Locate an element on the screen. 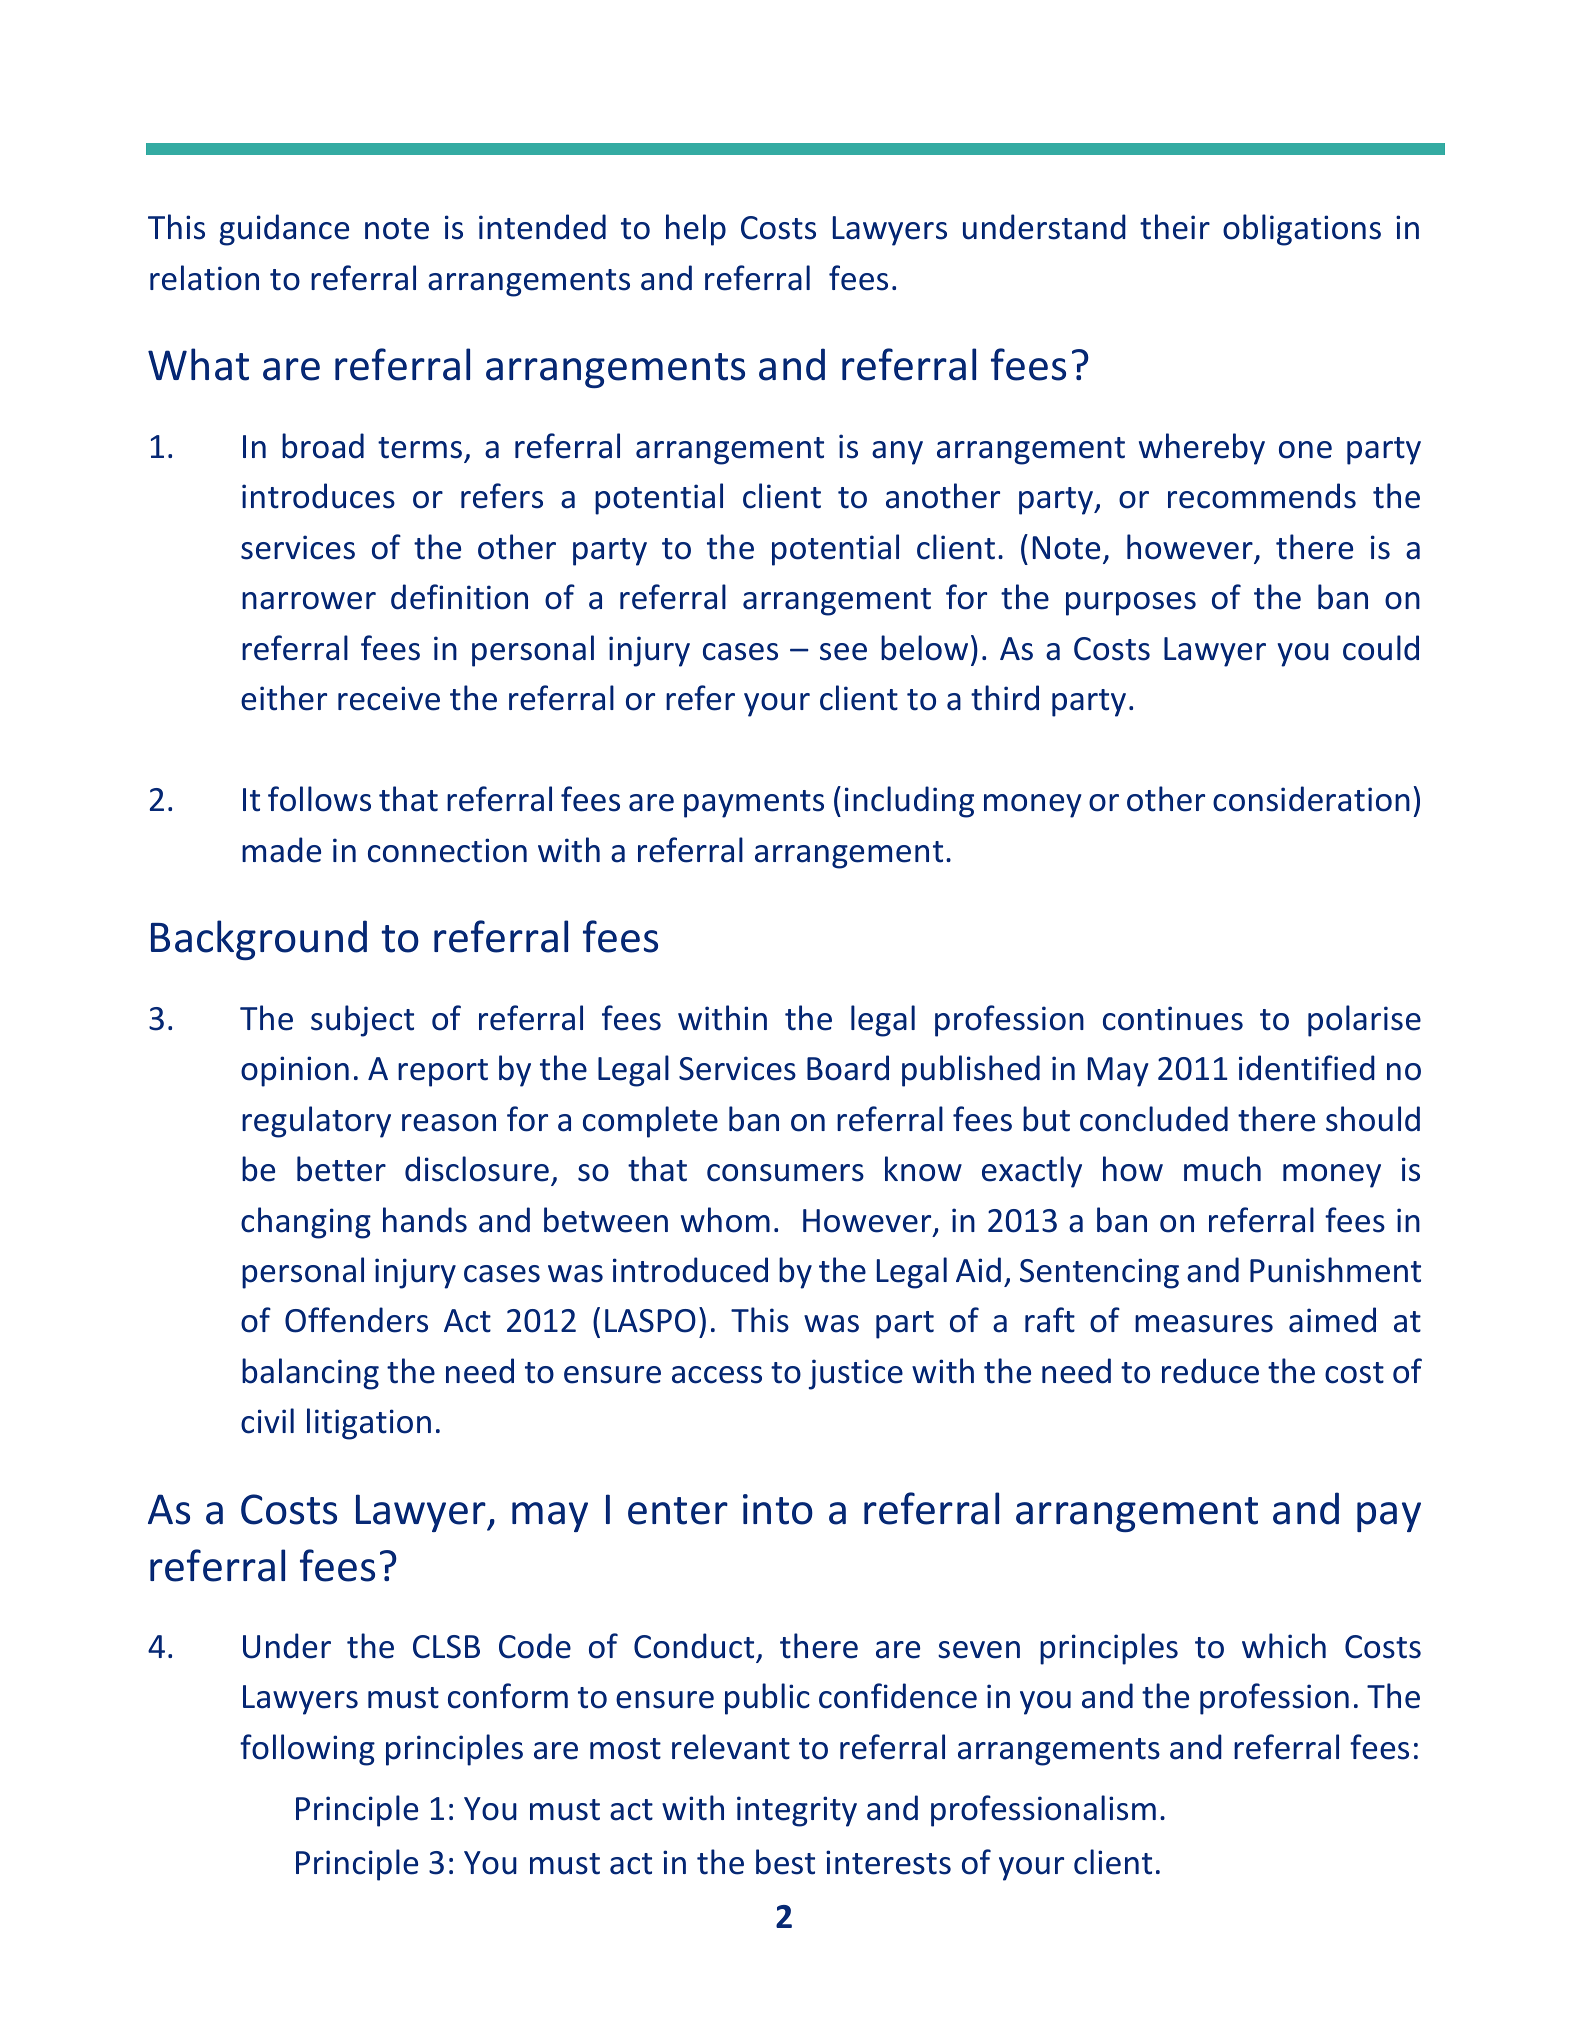  help is located at coordinates (696, 230).
